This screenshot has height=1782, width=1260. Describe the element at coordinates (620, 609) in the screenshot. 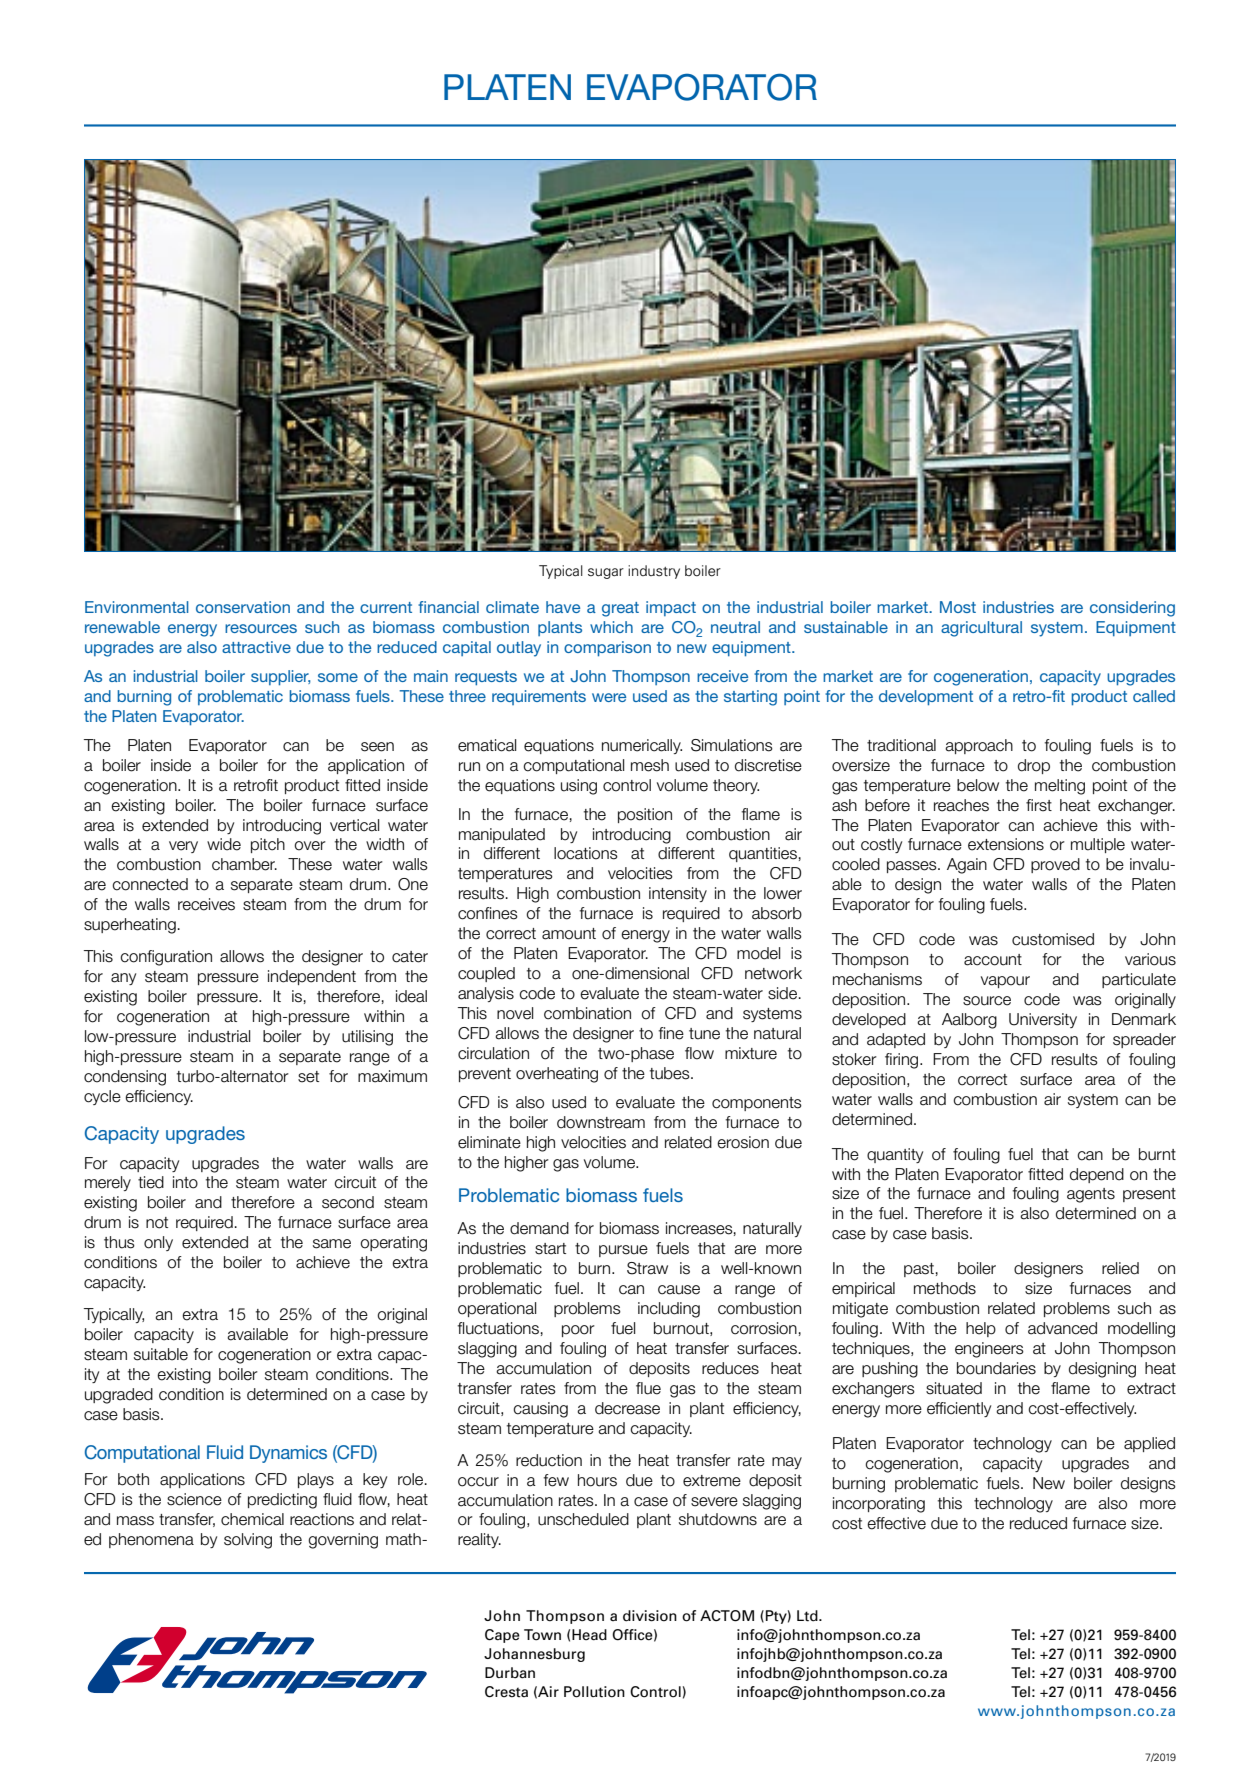

I see `great` at that location.
